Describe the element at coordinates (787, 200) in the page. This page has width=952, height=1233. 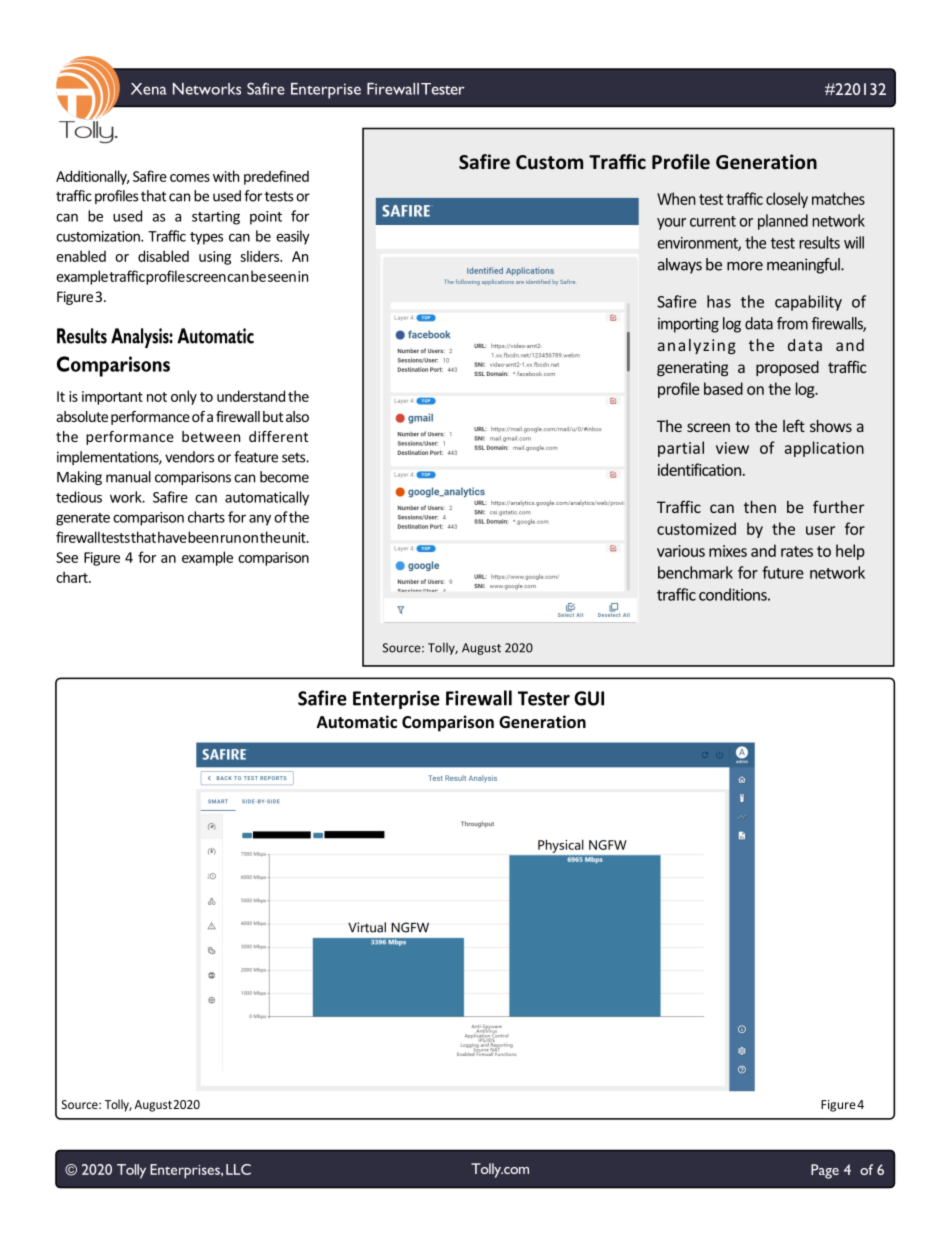
I see `closely` at that location.
